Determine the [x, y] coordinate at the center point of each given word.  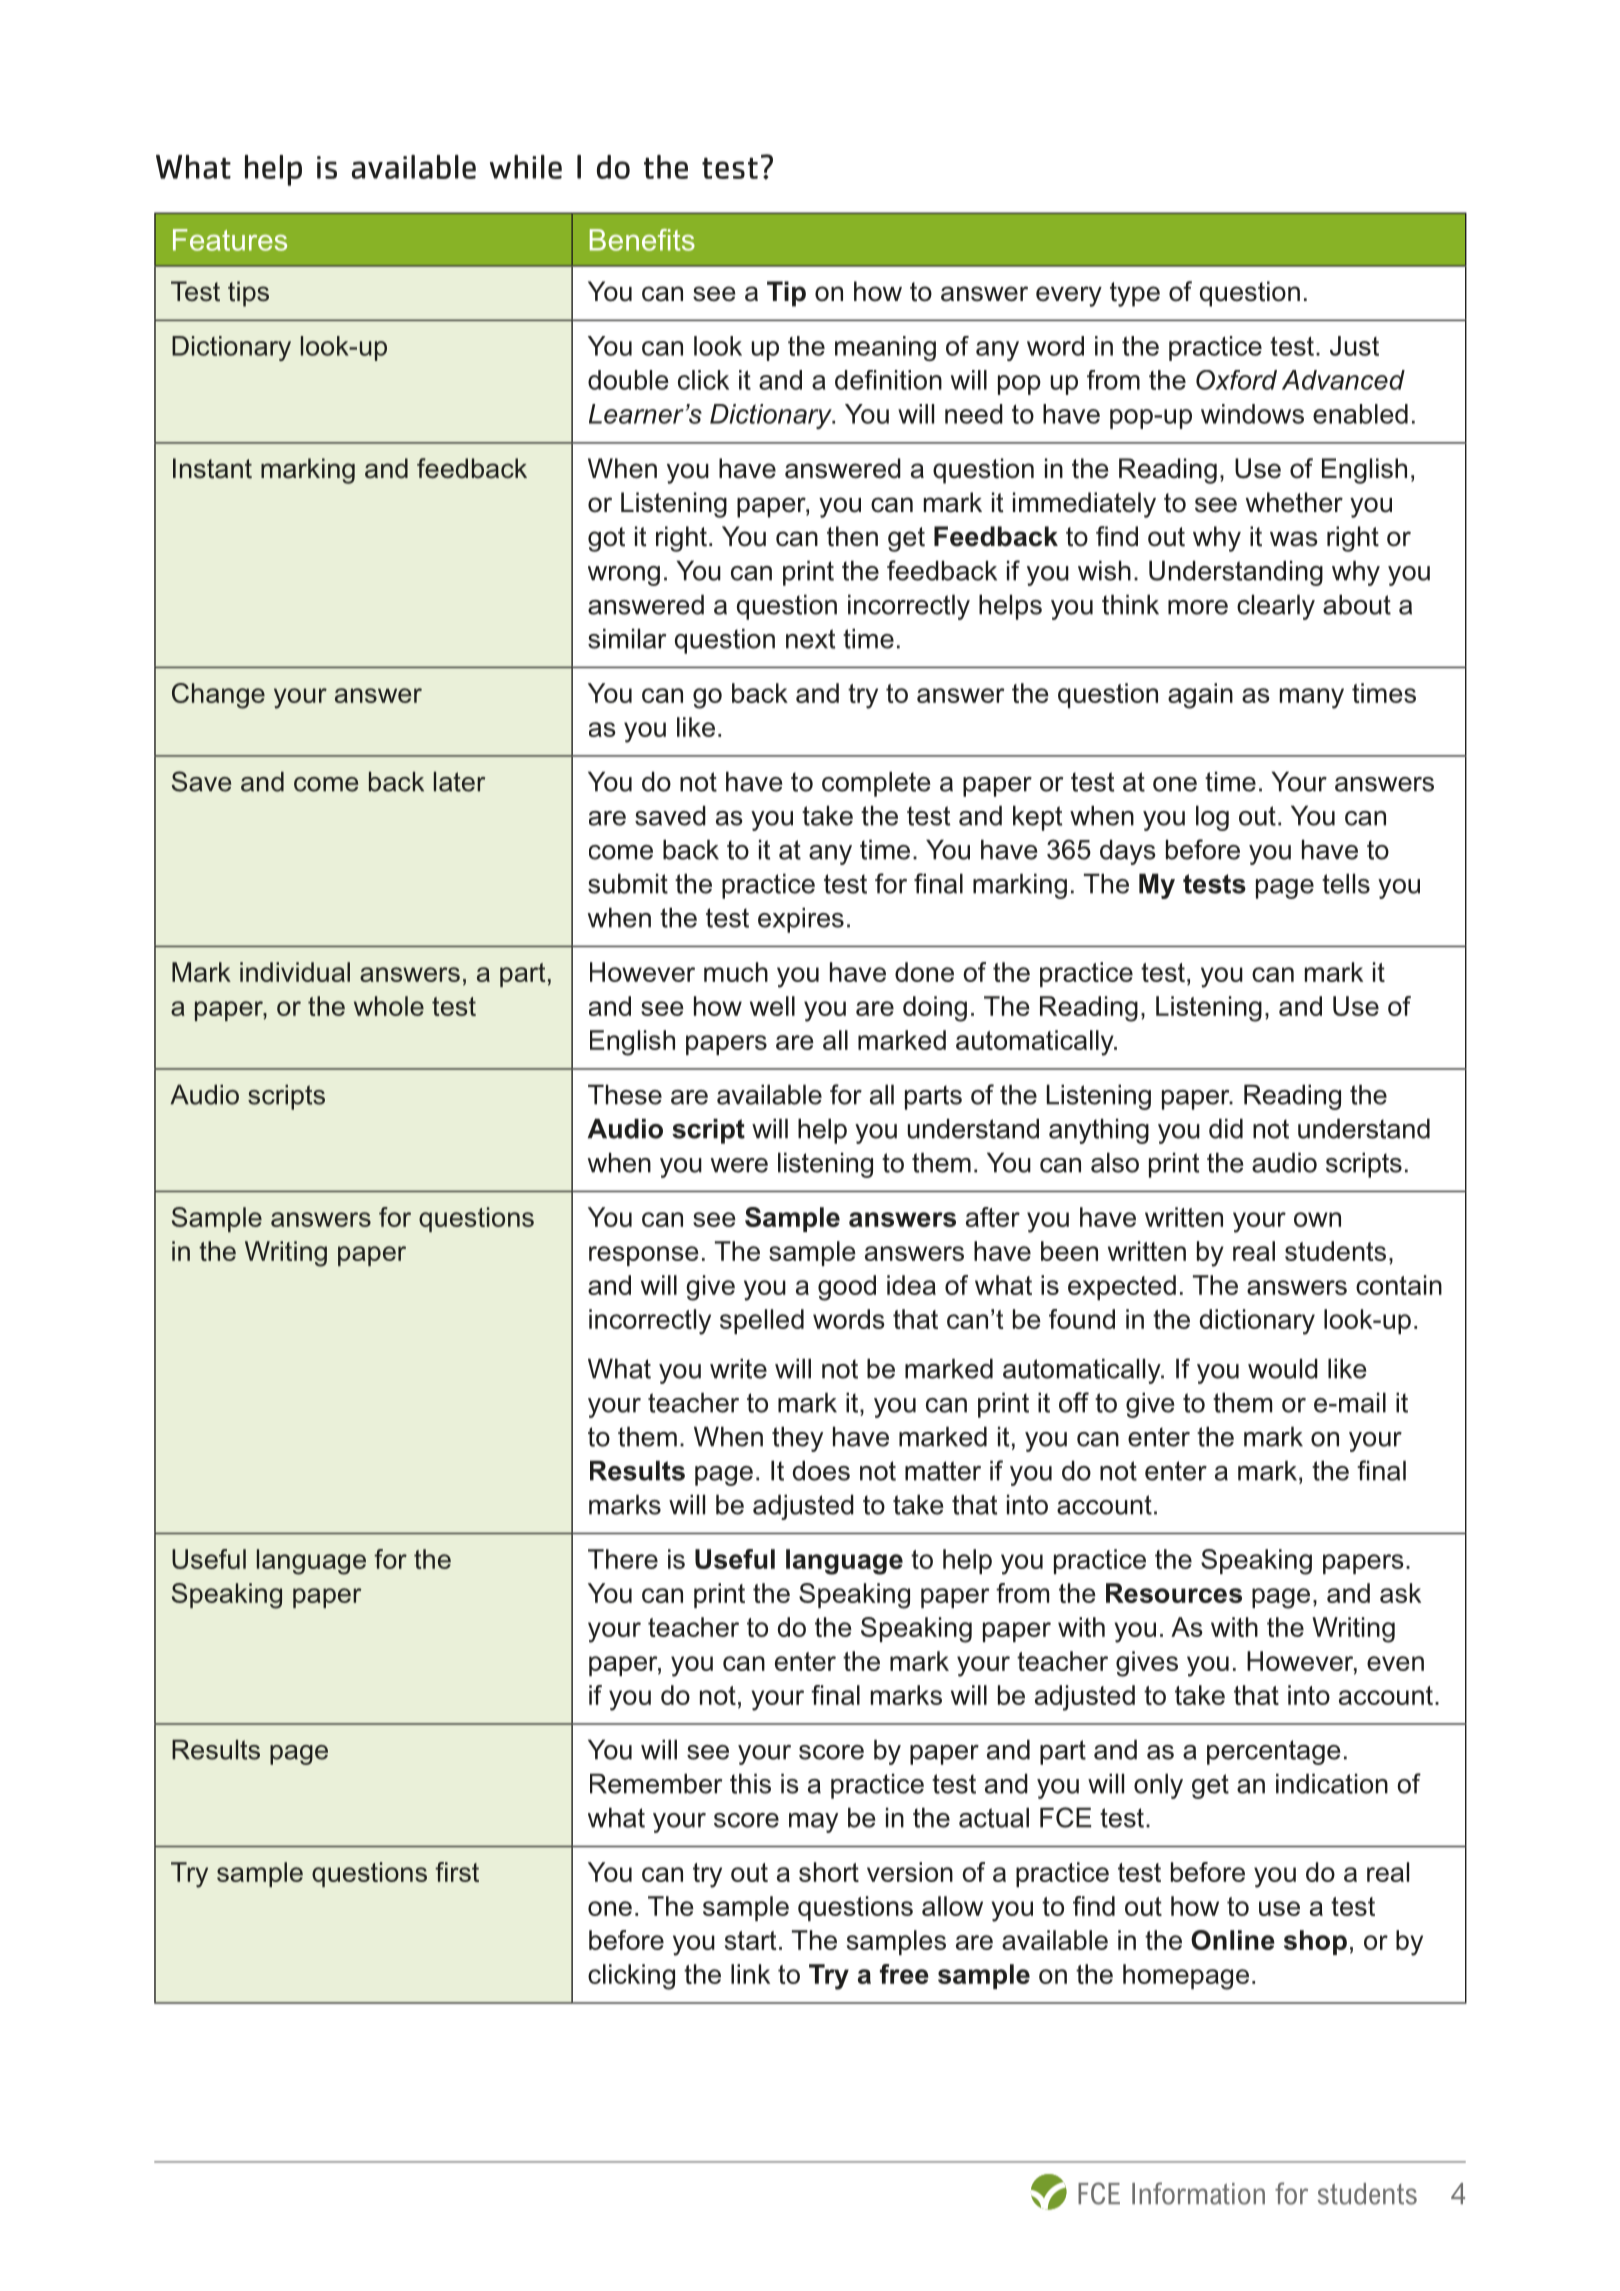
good [847, 1288]
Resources [1174, 1593]
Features [230, 240]
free [904, 1974]
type [1135, 294]
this [750, 1783]
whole [389, 1006]
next [810, 639]
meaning [885, 348]
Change [218, 696]
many [1312, 698]
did [1226, 1128]
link [750, 1974]
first [457, 1872]
